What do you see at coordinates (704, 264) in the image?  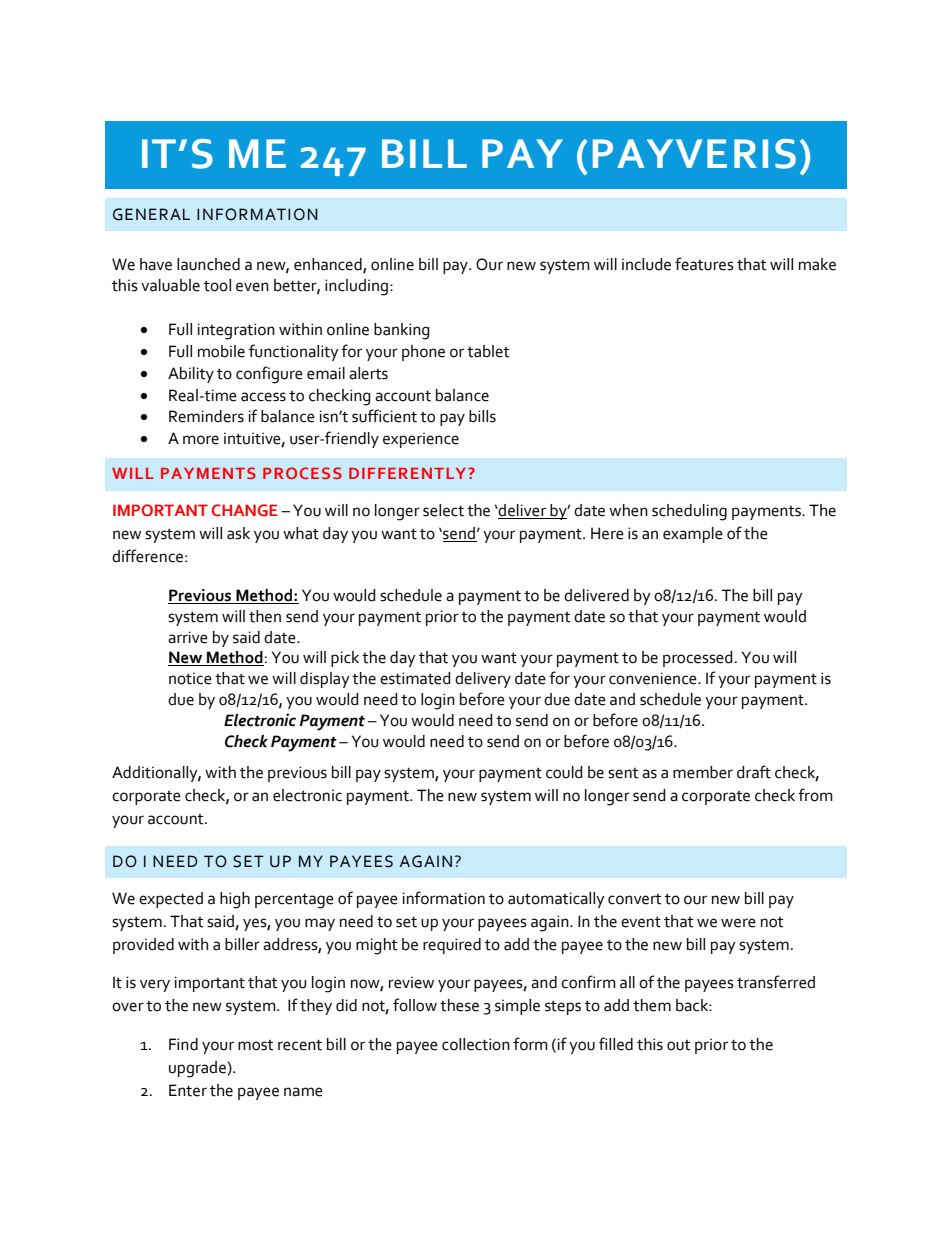 I see `features` at bounding box center [704, 264].
